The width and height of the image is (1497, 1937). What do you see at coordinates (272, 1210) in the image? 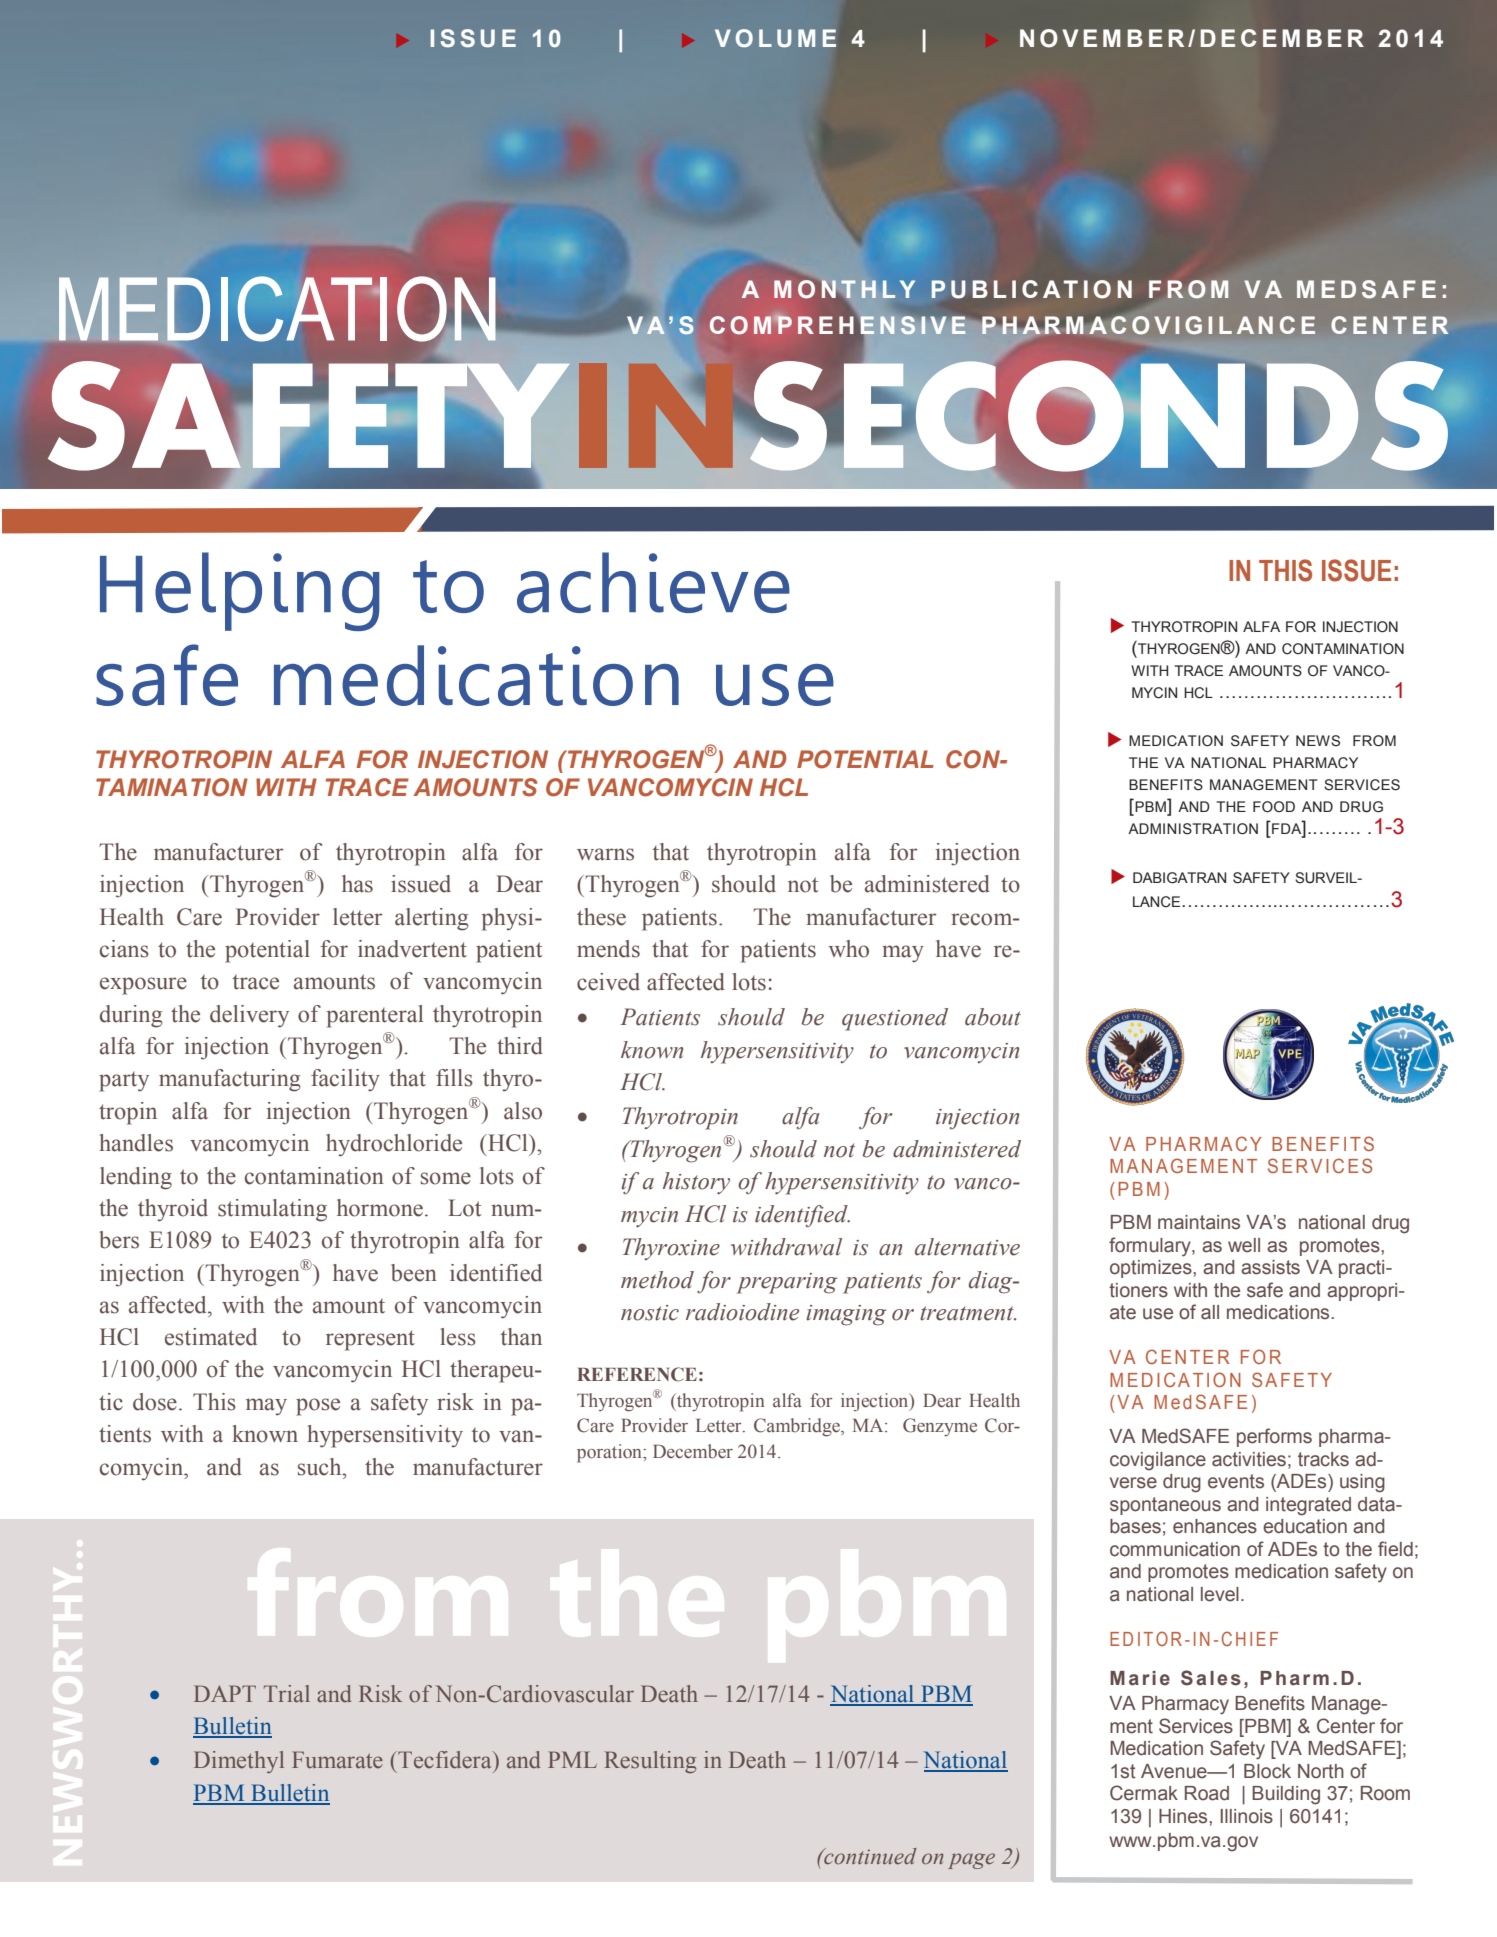
I see `stimulating` at bounding box center [272, 1210].
